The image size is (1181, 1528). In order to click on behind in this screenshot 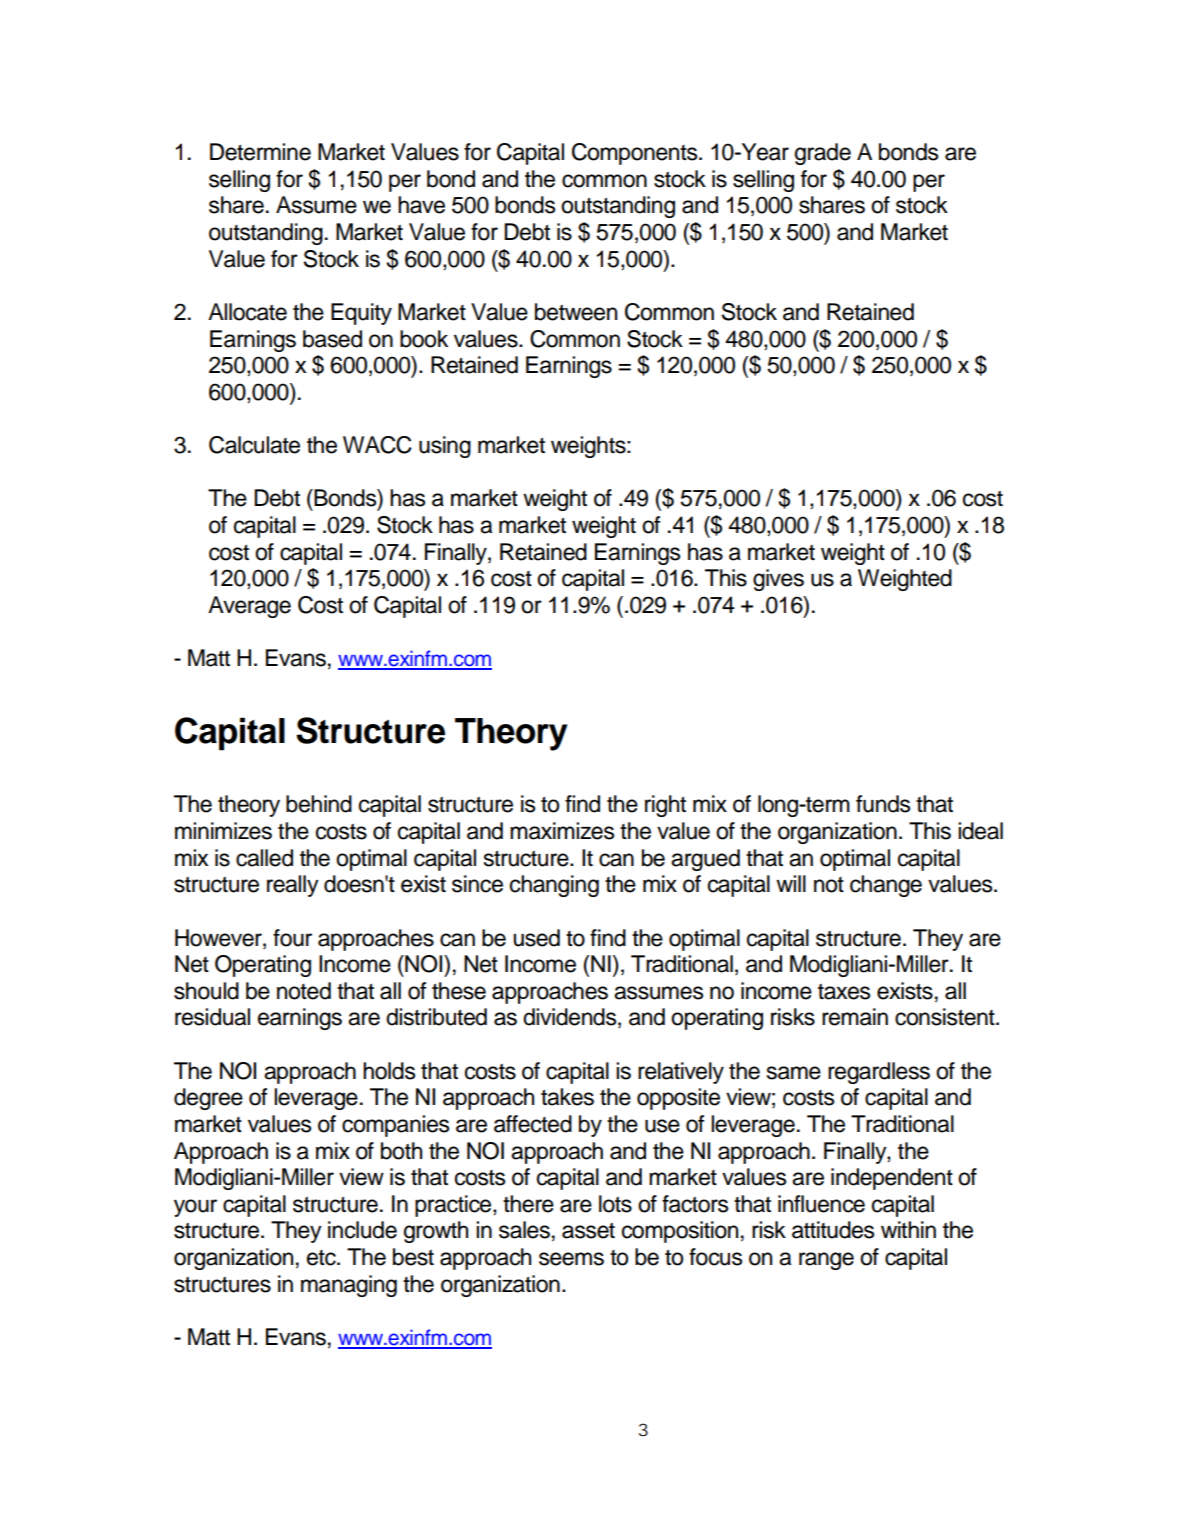, I will do `click(319, 804)`.
